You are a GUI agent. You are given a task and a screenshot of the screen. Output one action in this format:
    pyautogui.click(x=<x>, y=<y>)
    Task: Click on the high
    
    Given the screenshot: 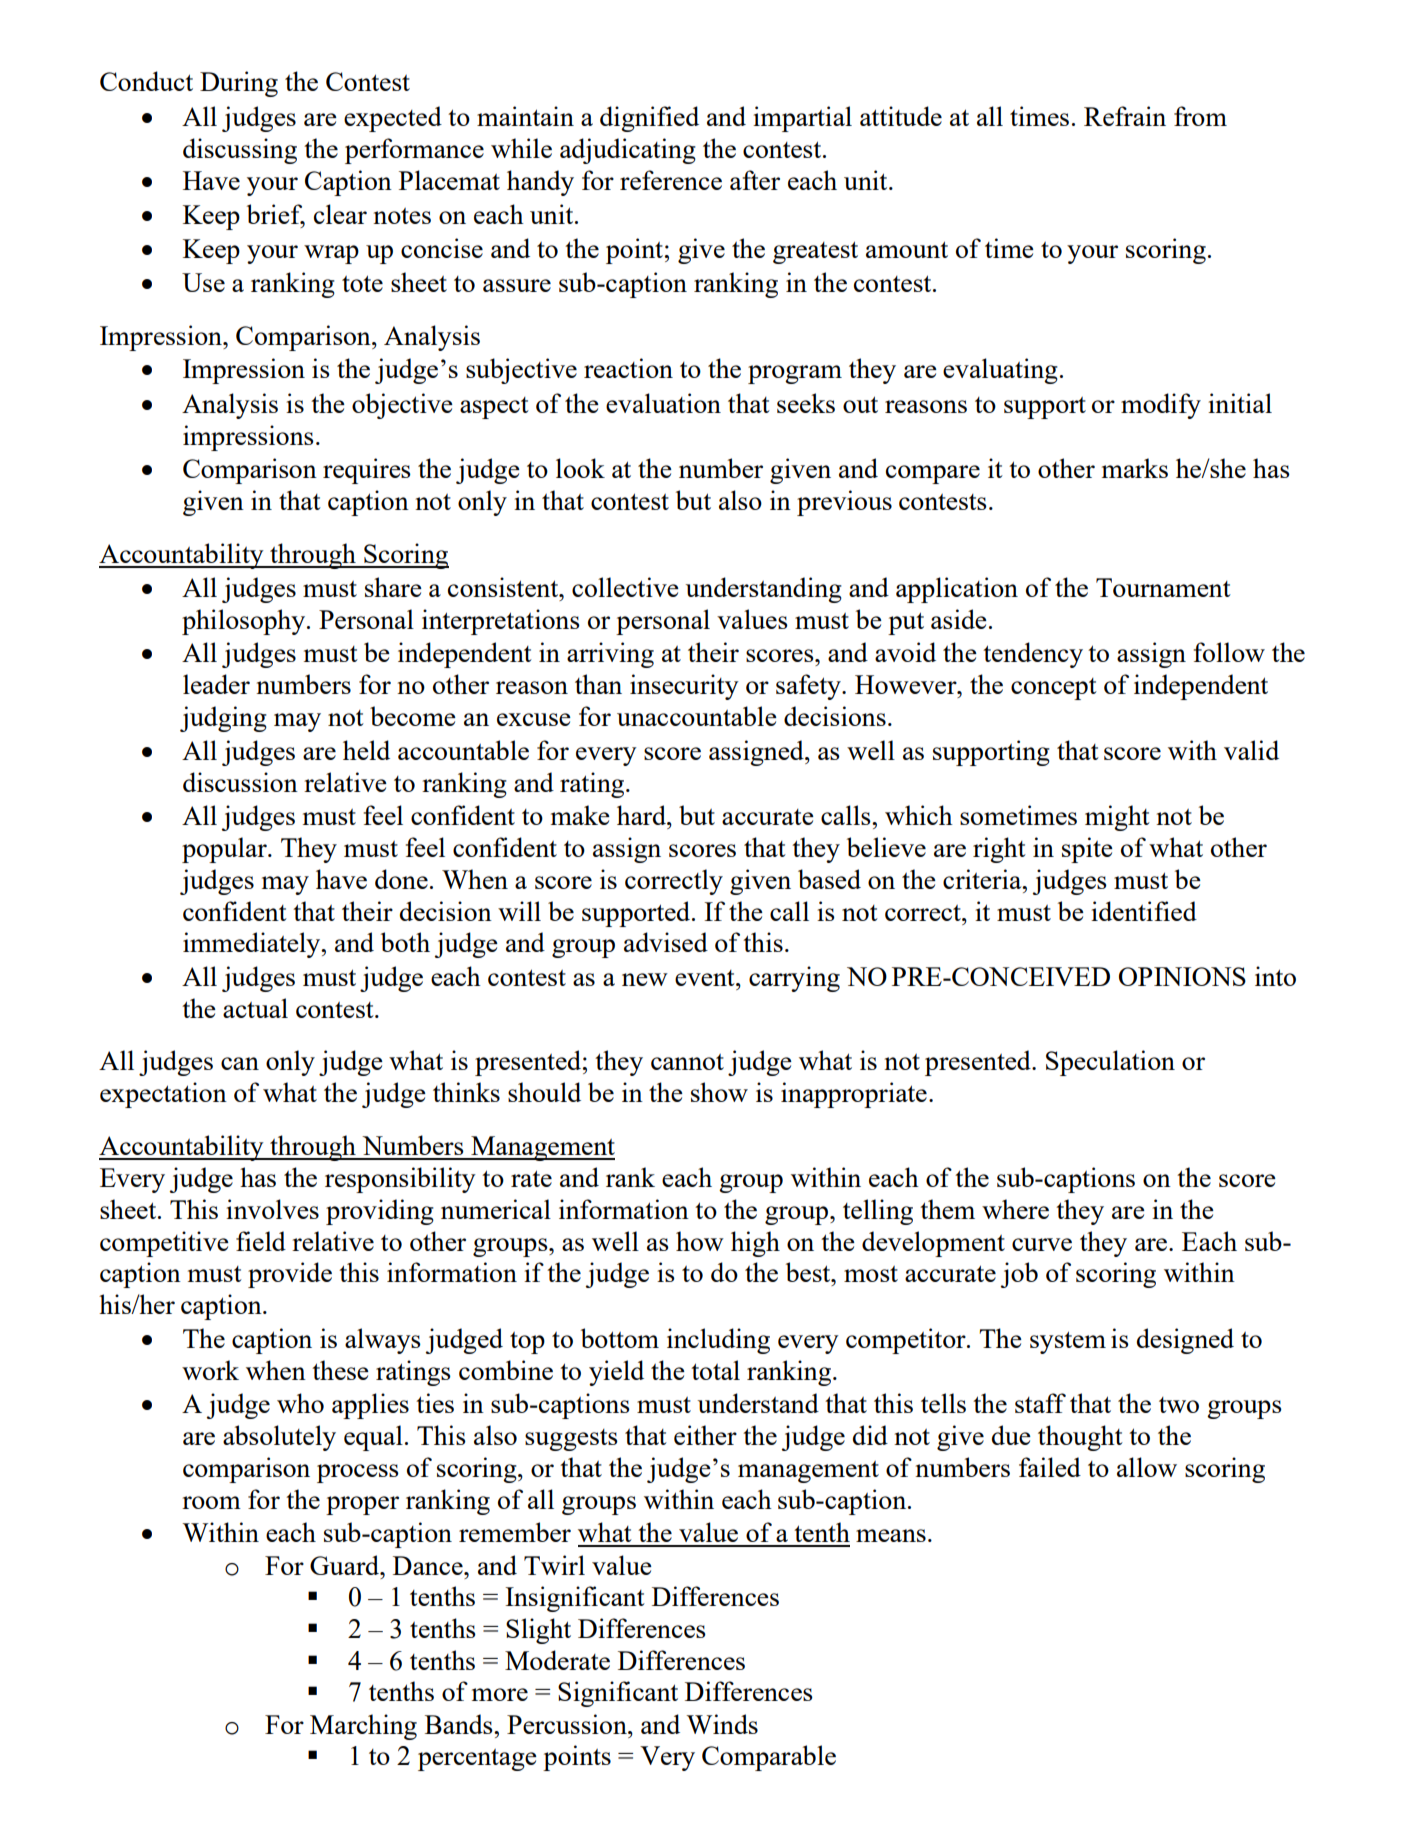 What is the action you would take?
    pyautogui.click(x=755, y=1244)
